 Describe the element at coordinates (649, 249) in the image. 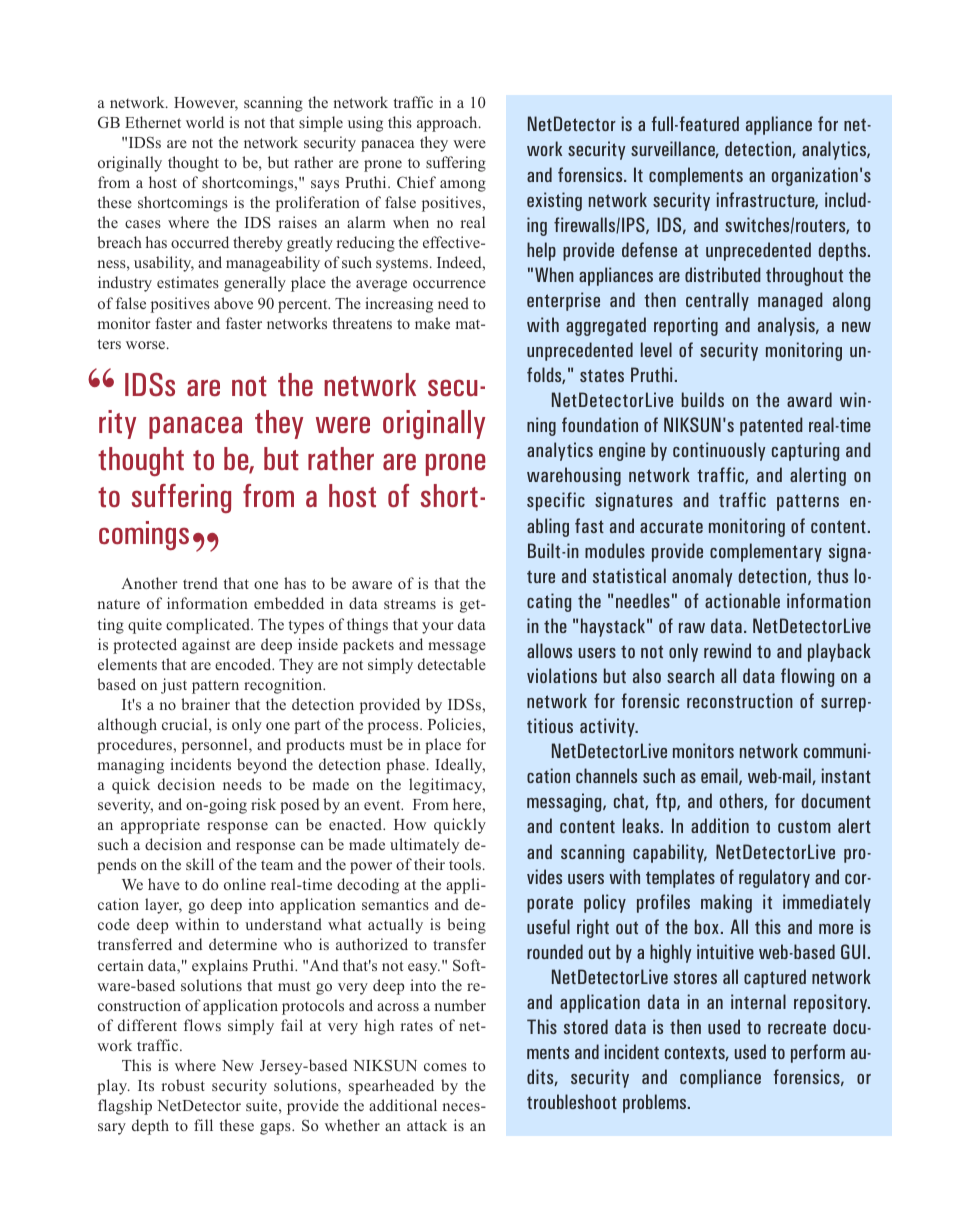

I see `defense` at that location.
